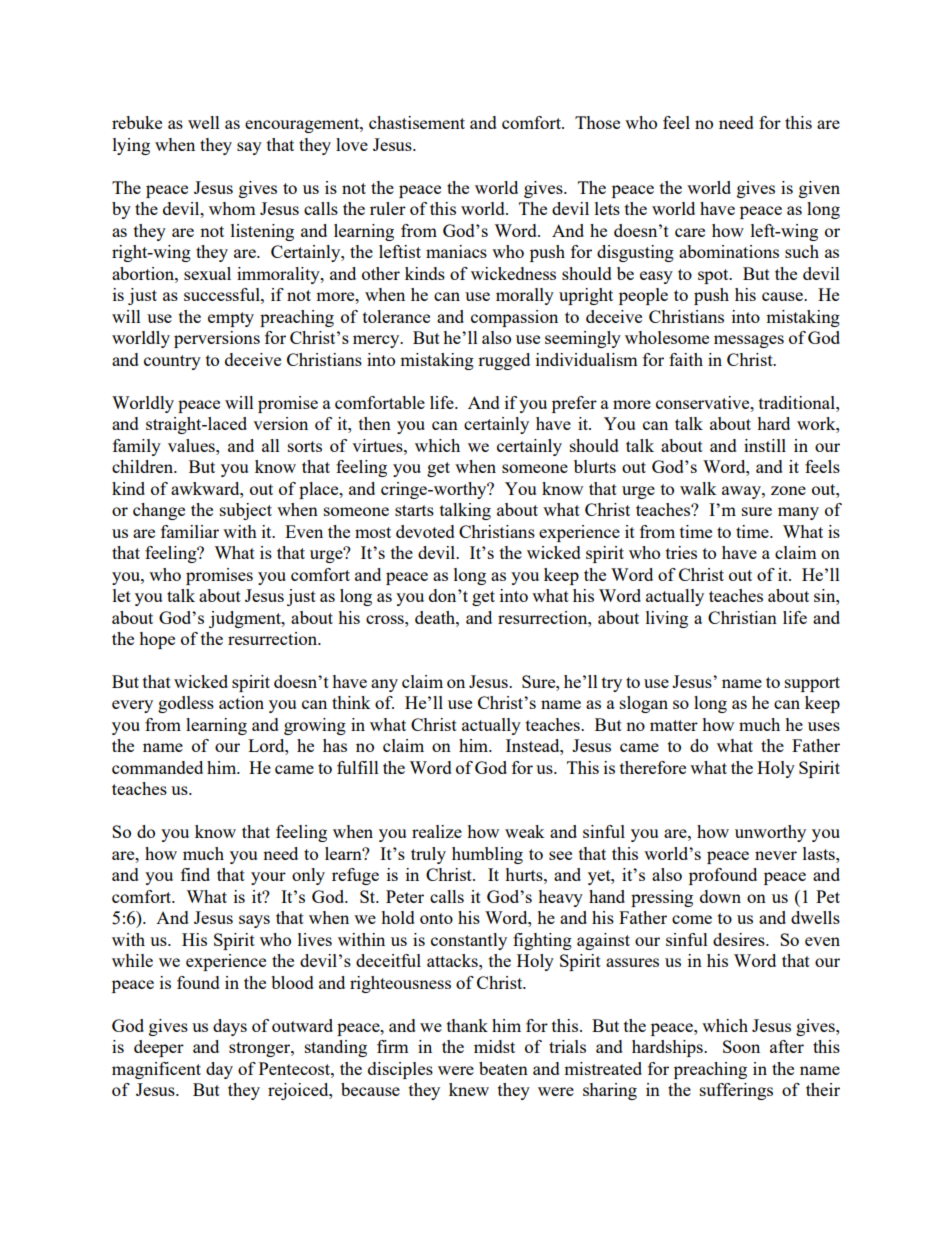 The image size is (952, 1233). What do you see at coordinates (819, 189) in the document?
I see `given` at bounding box center [819, 189].
